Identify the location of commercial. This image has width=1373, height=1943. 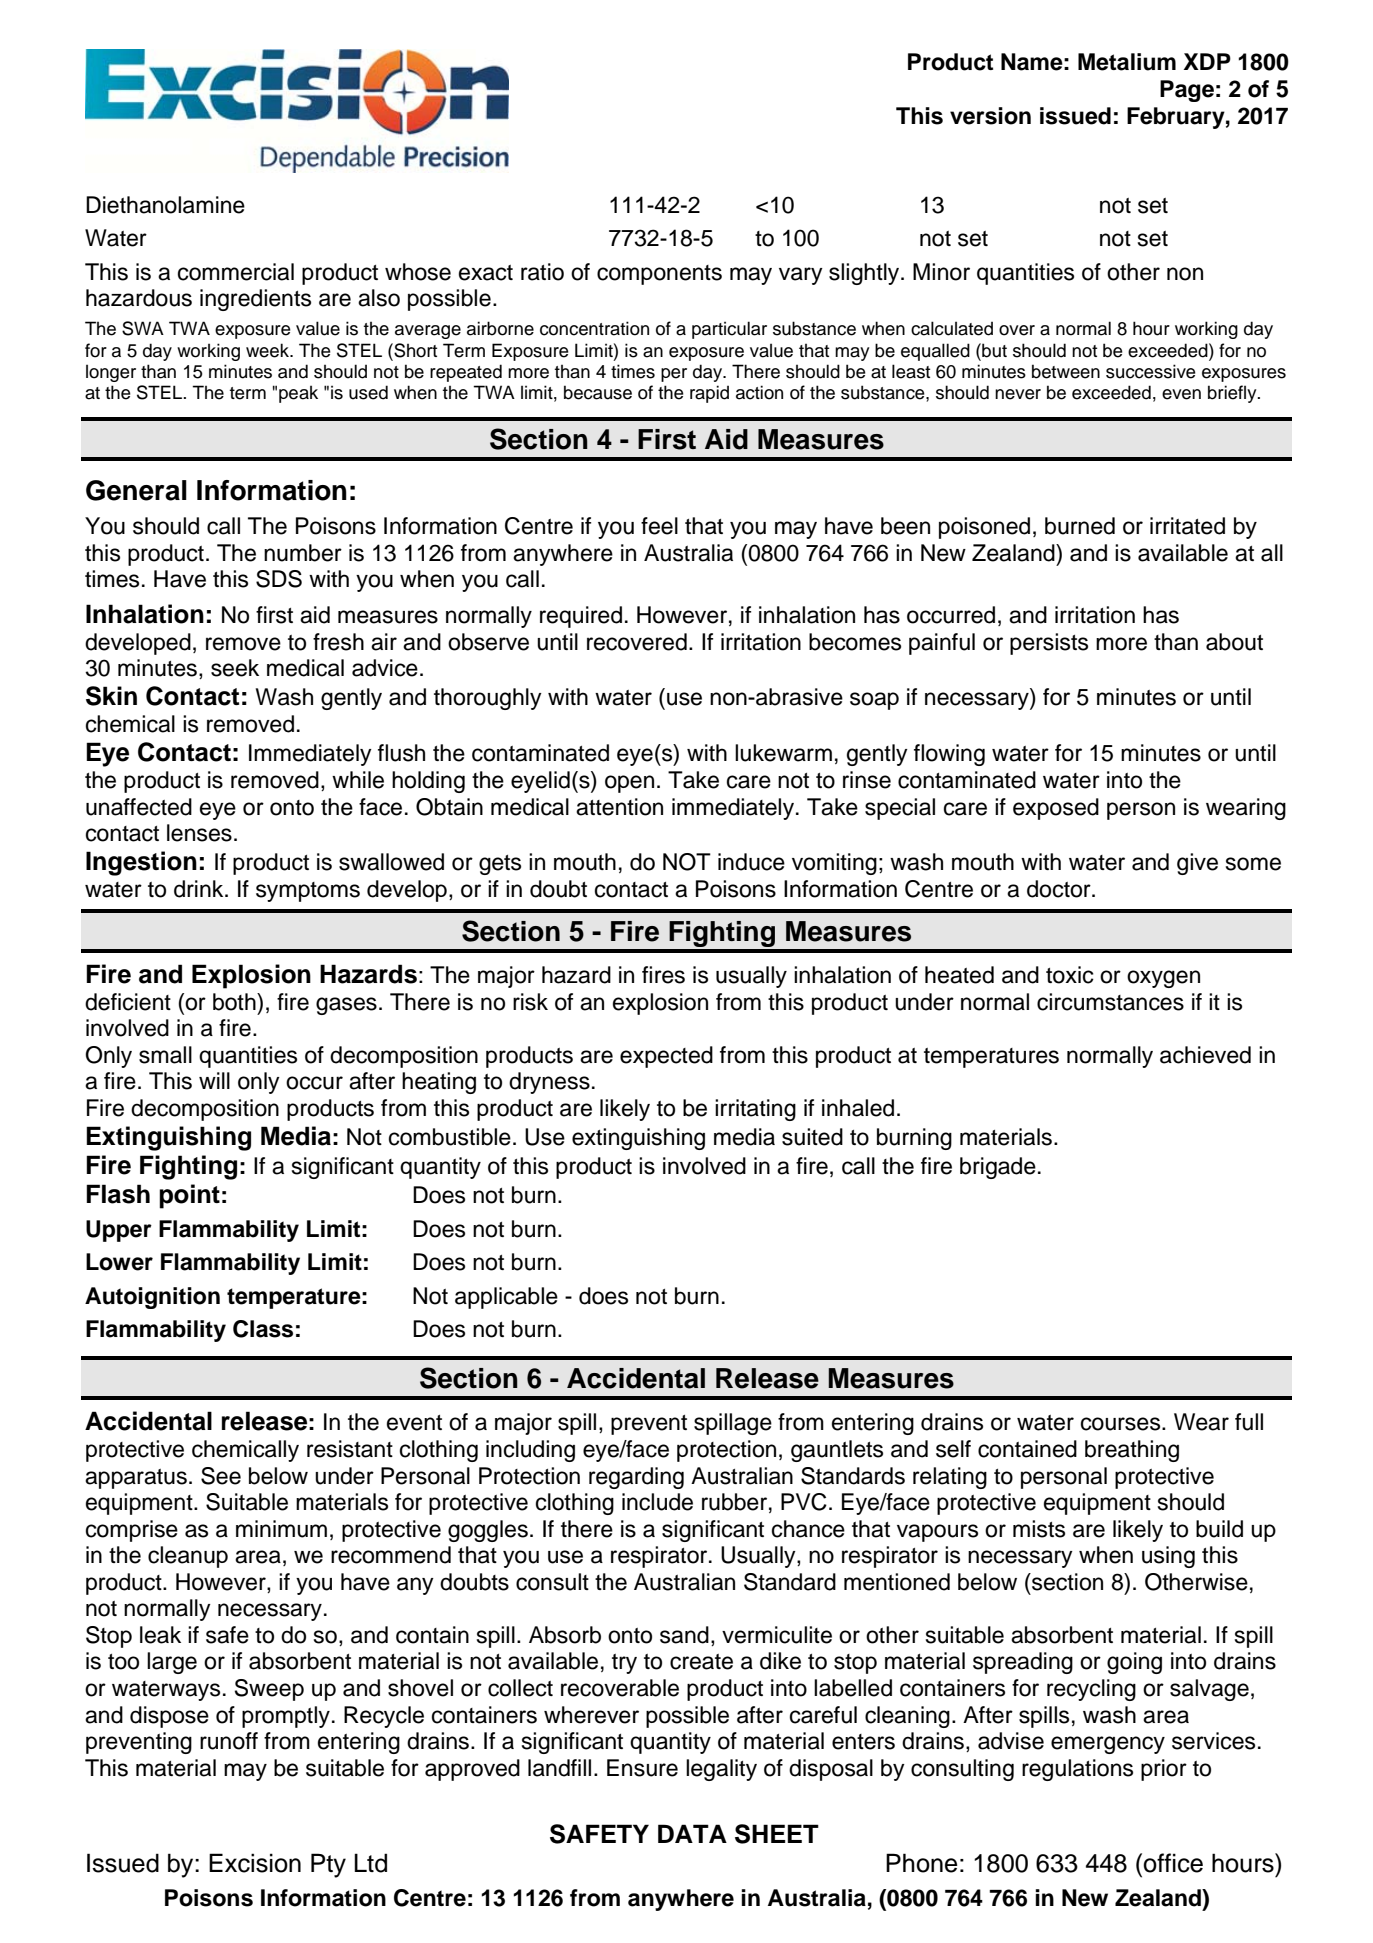
(236, 272).
